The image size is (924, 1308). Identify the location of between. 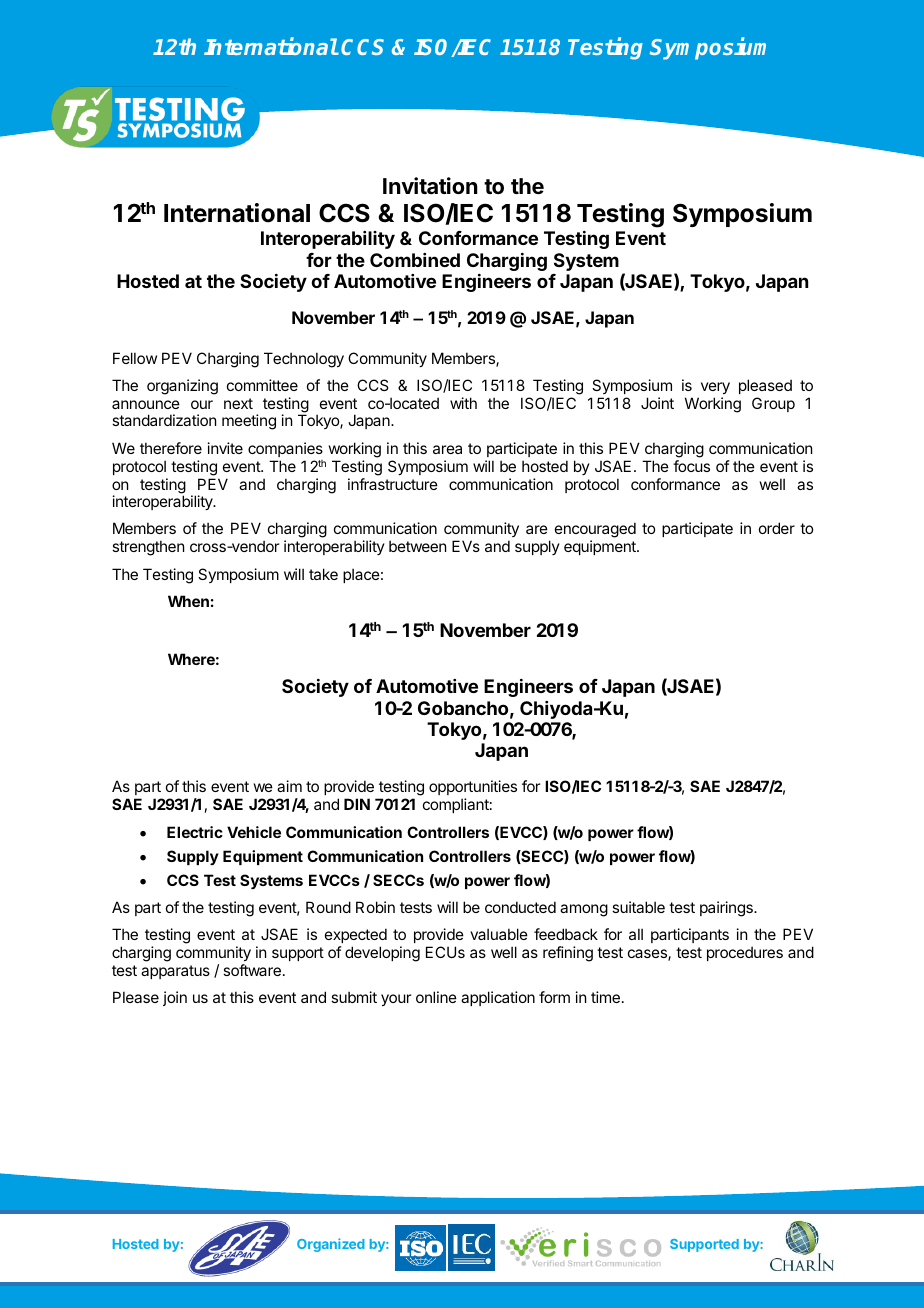
(417, 546).
